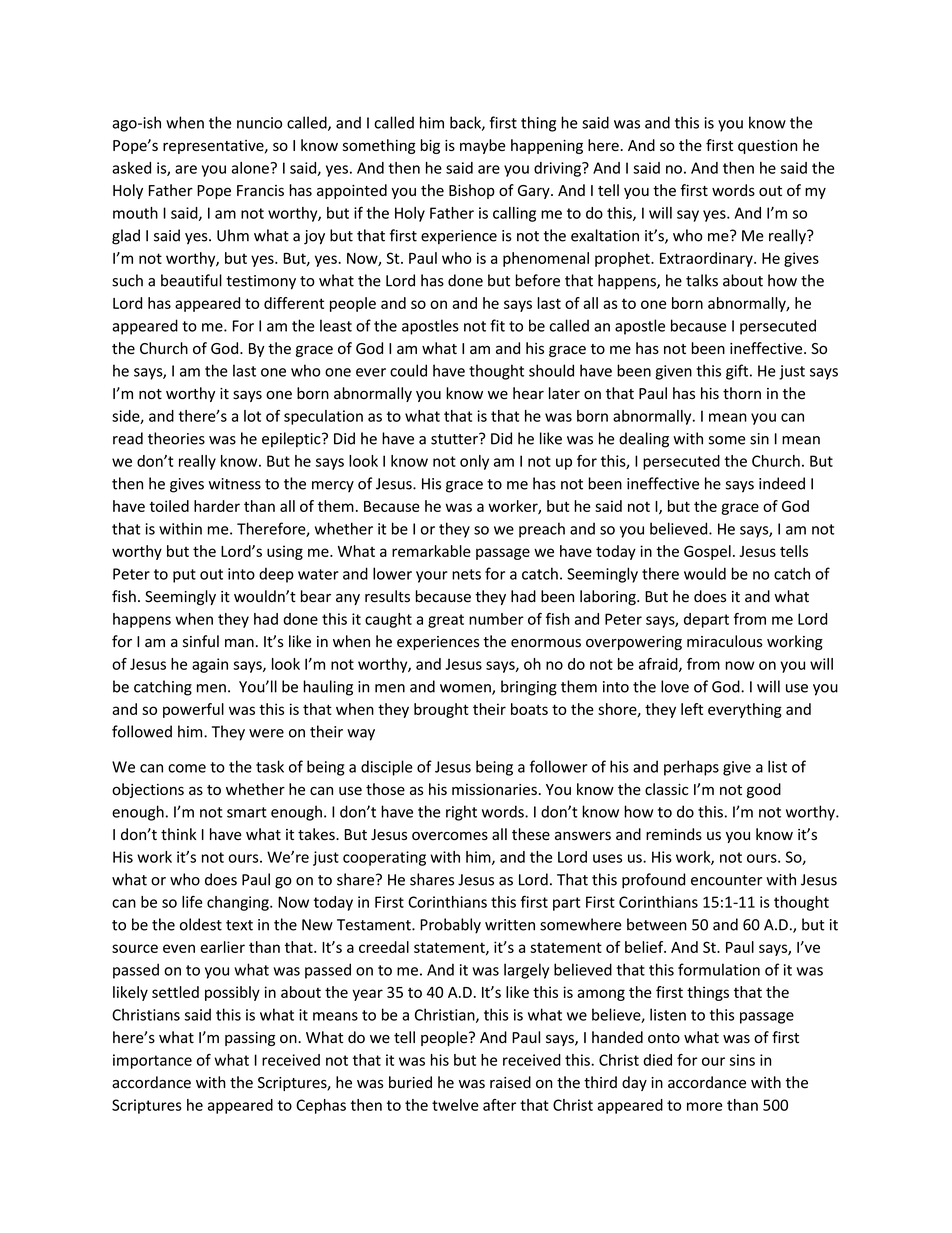 Image resolution: width=952 pixels, height=1233 pixels. What do you see at coordinates (430, 146) in the page?
I see `big` at bounding box center [430, 146].
